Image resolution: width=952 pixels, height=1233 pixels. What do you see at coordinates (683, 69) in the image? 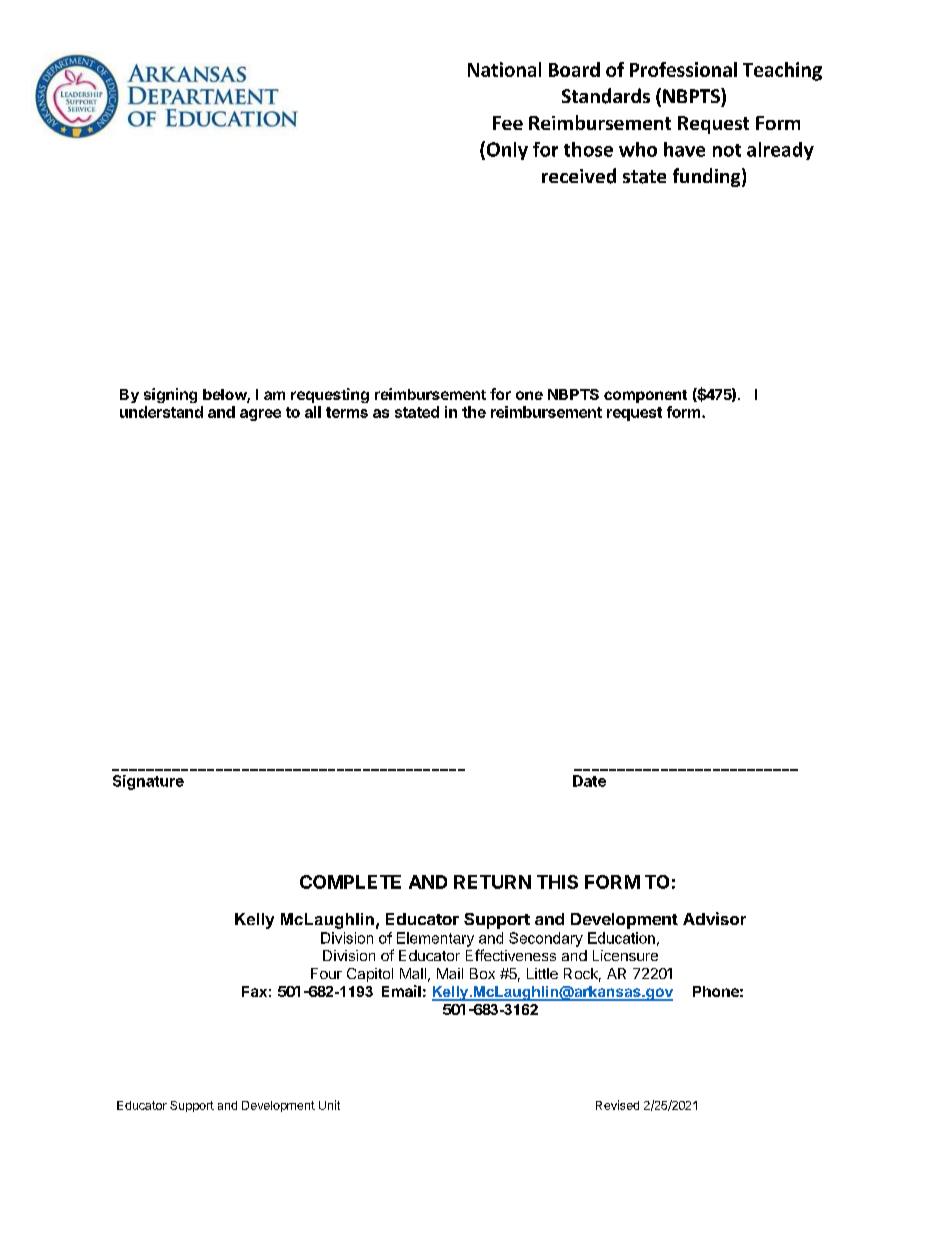
I see `Professional` at bounding box center [683, 69].
